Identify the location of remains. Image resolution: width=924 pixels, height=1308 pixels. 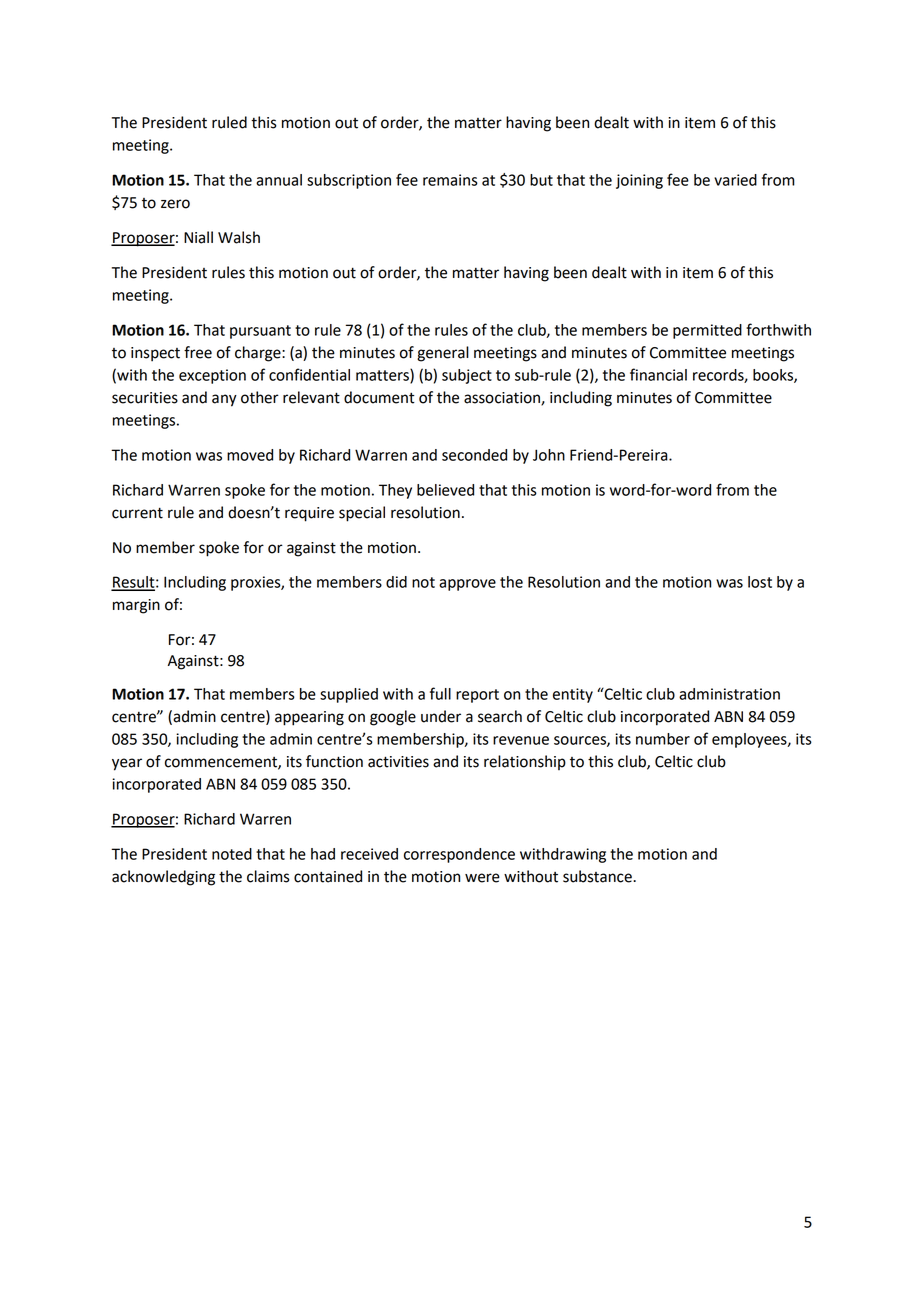
(450, 180).
